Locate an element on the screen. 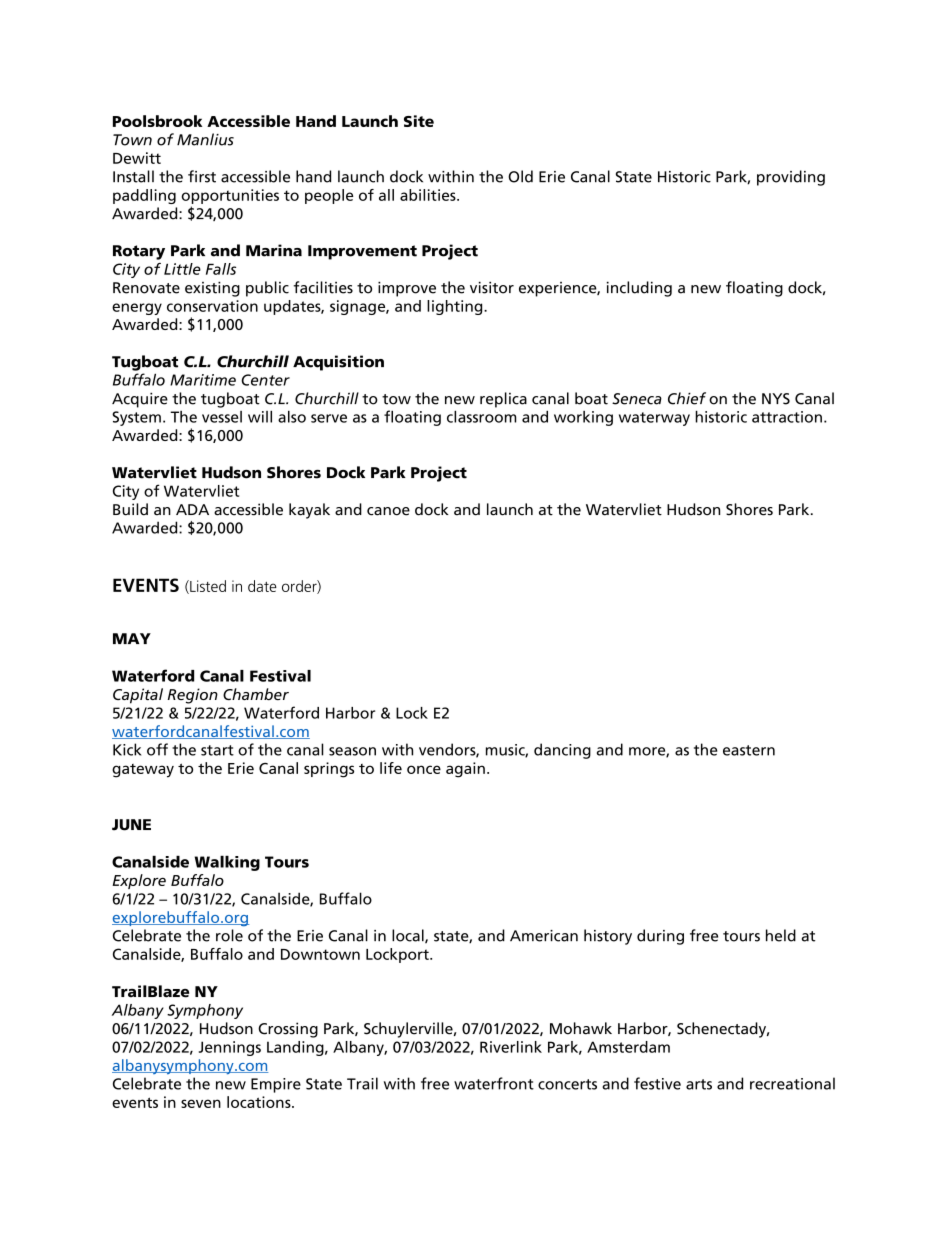 This screenshot has width=952, height=1233. Walking is located at coordinates (227, 863).
